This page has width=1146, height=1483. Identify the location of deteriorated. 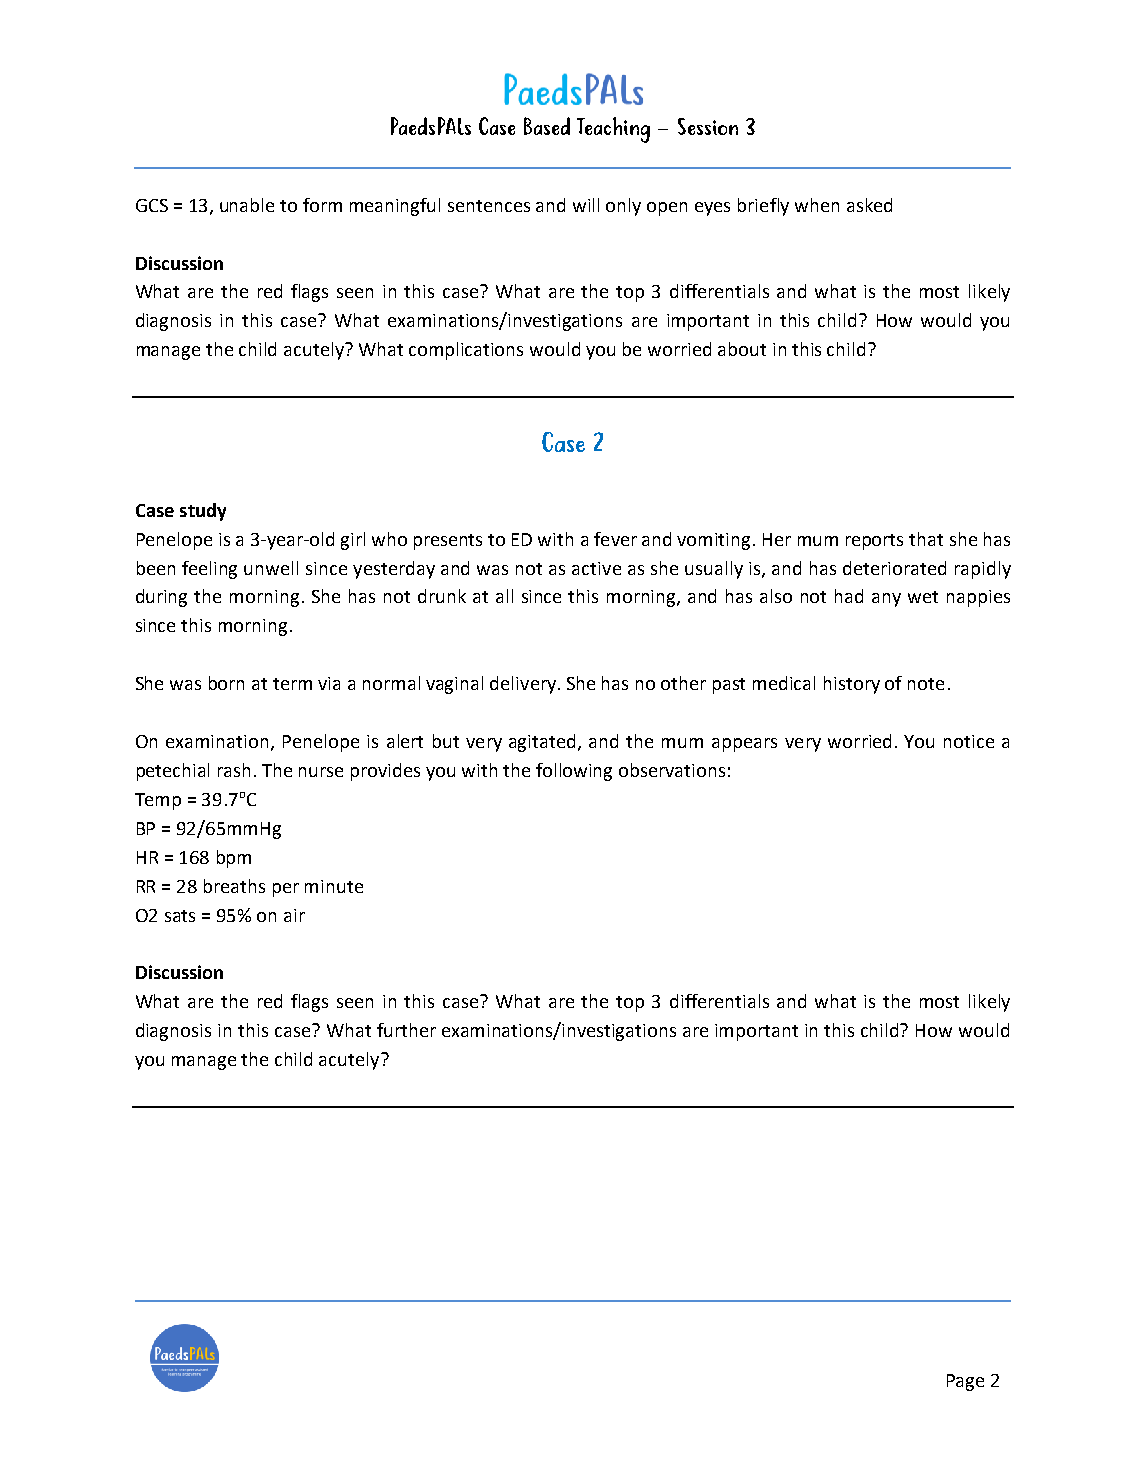
(894, 568).
